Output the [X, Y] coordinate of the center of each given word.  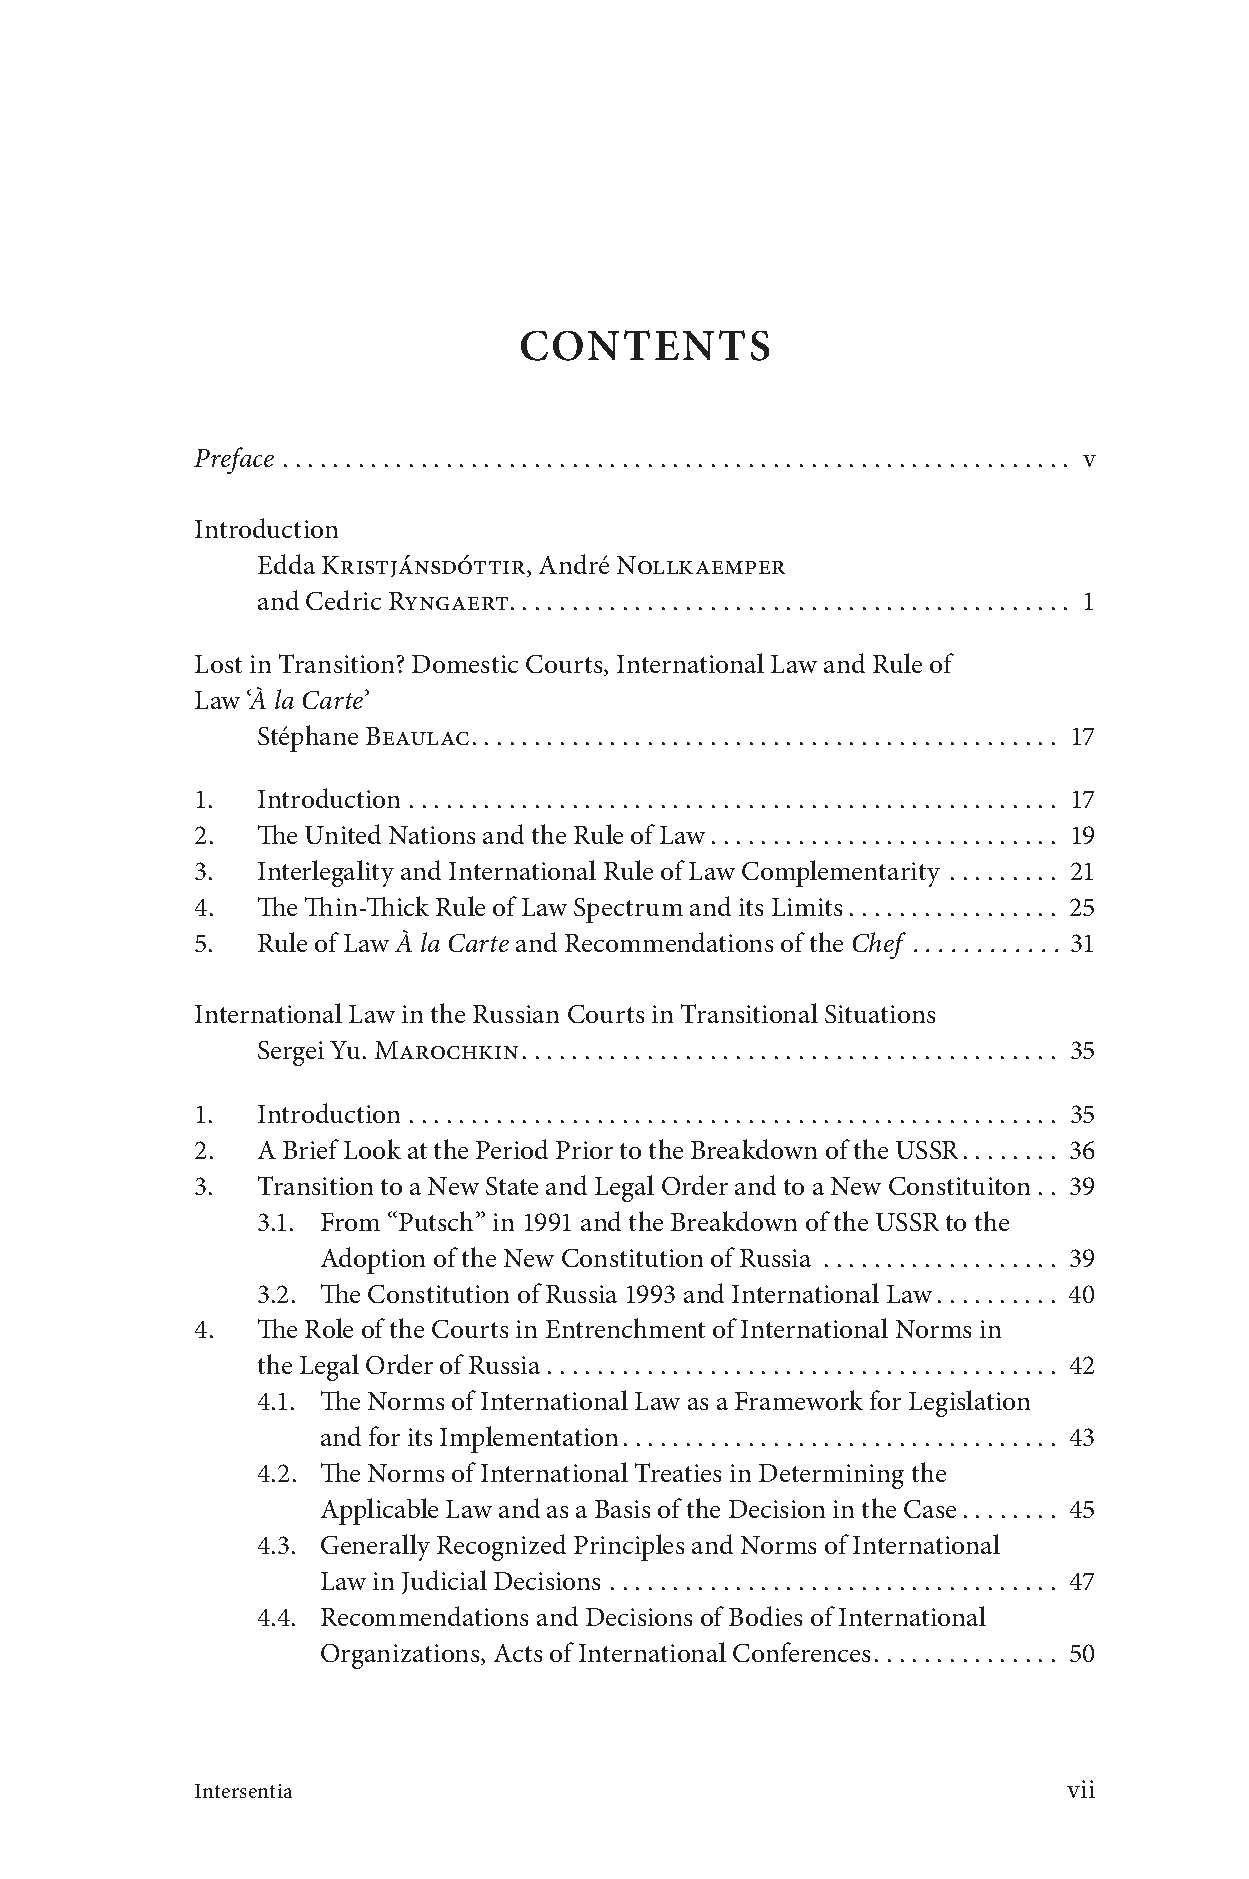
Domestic [465, 664]
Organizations [401, 1656]
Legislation [969, 1403]
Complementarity [841, 873]
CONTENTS [645, 345]
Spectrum [628, 910]
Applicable [379, 1511]
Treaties [678, 1472]
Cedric [343, 600]
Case [930, 1509]
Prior [584, 1150]
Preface [234, 460]
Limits [807, 907]
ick [413, 906]
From [350, 1222]
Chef [879, 945]
